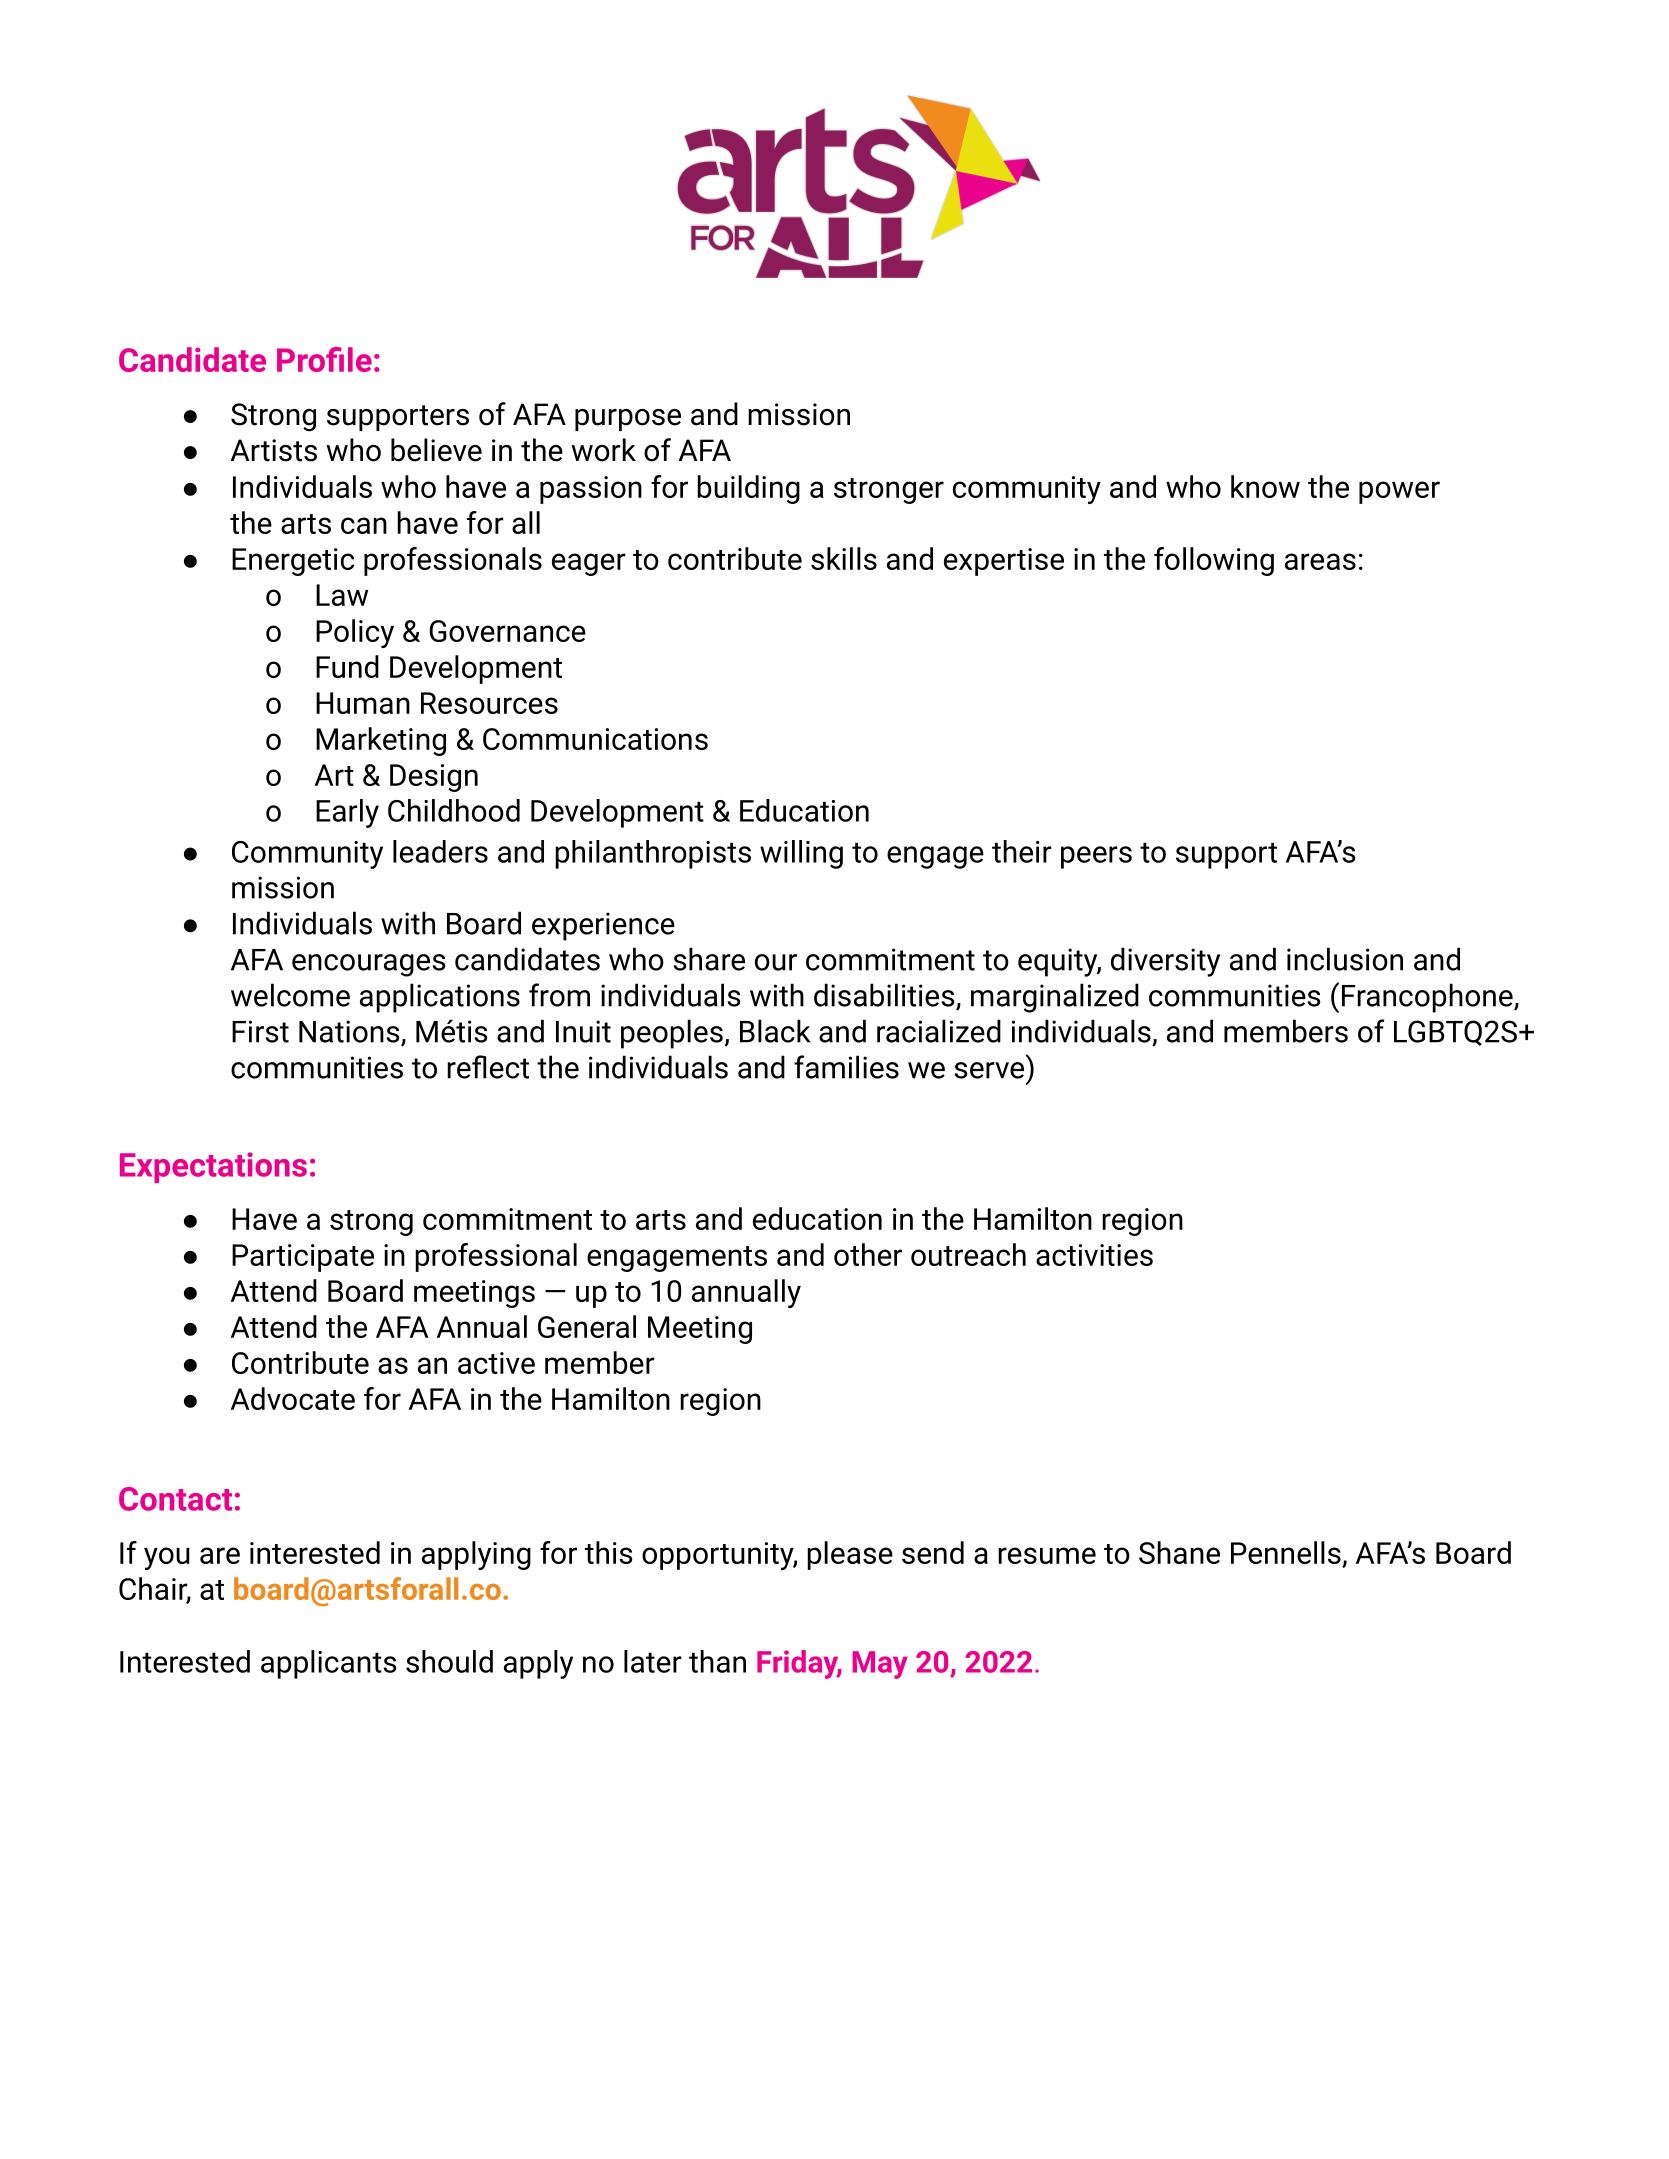  Describe the element at coordinates (717, 1661) in the screenshot. I see `than` at that location.
